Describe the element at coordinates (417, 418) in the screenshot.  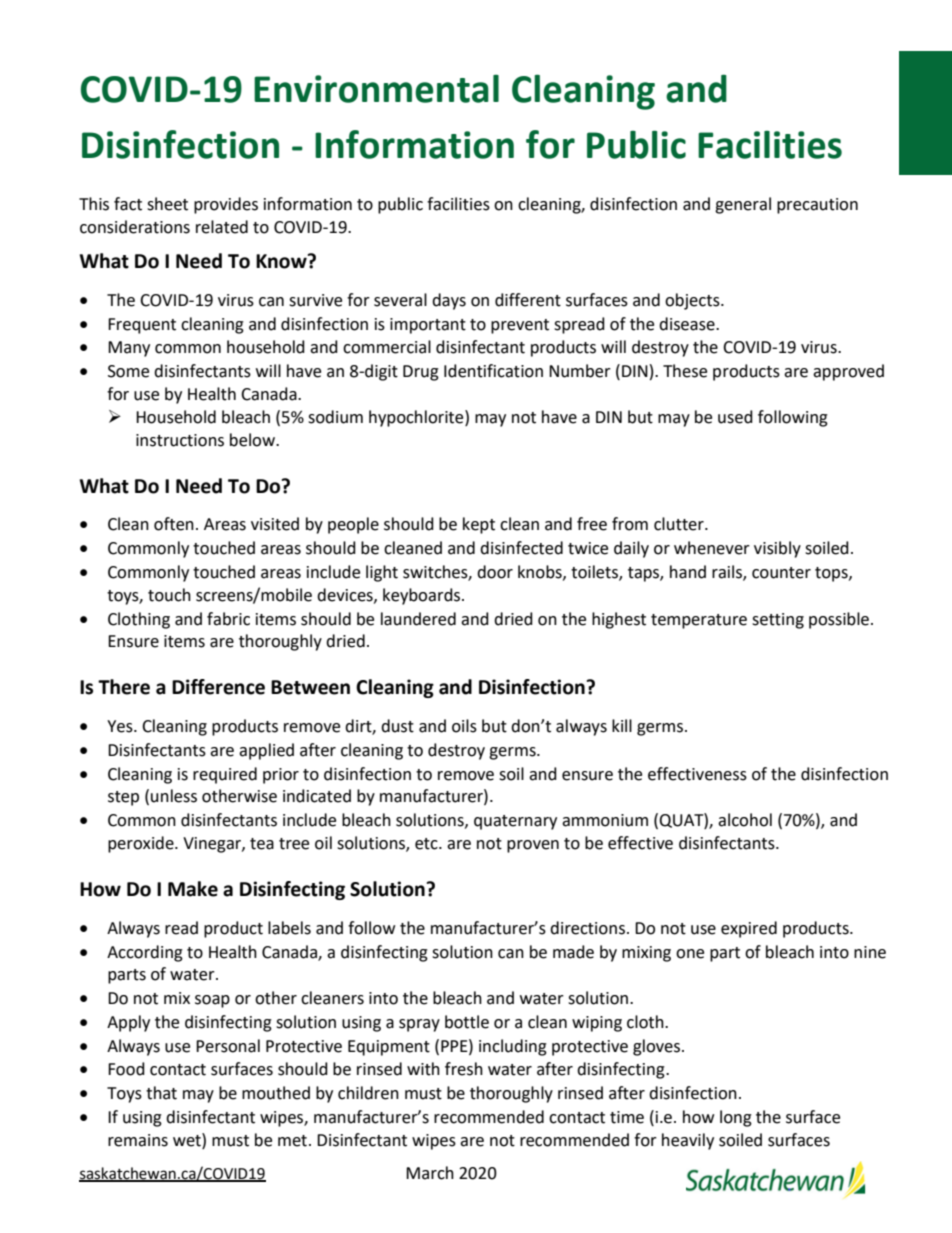
I see `hypochlorite` at that location.
